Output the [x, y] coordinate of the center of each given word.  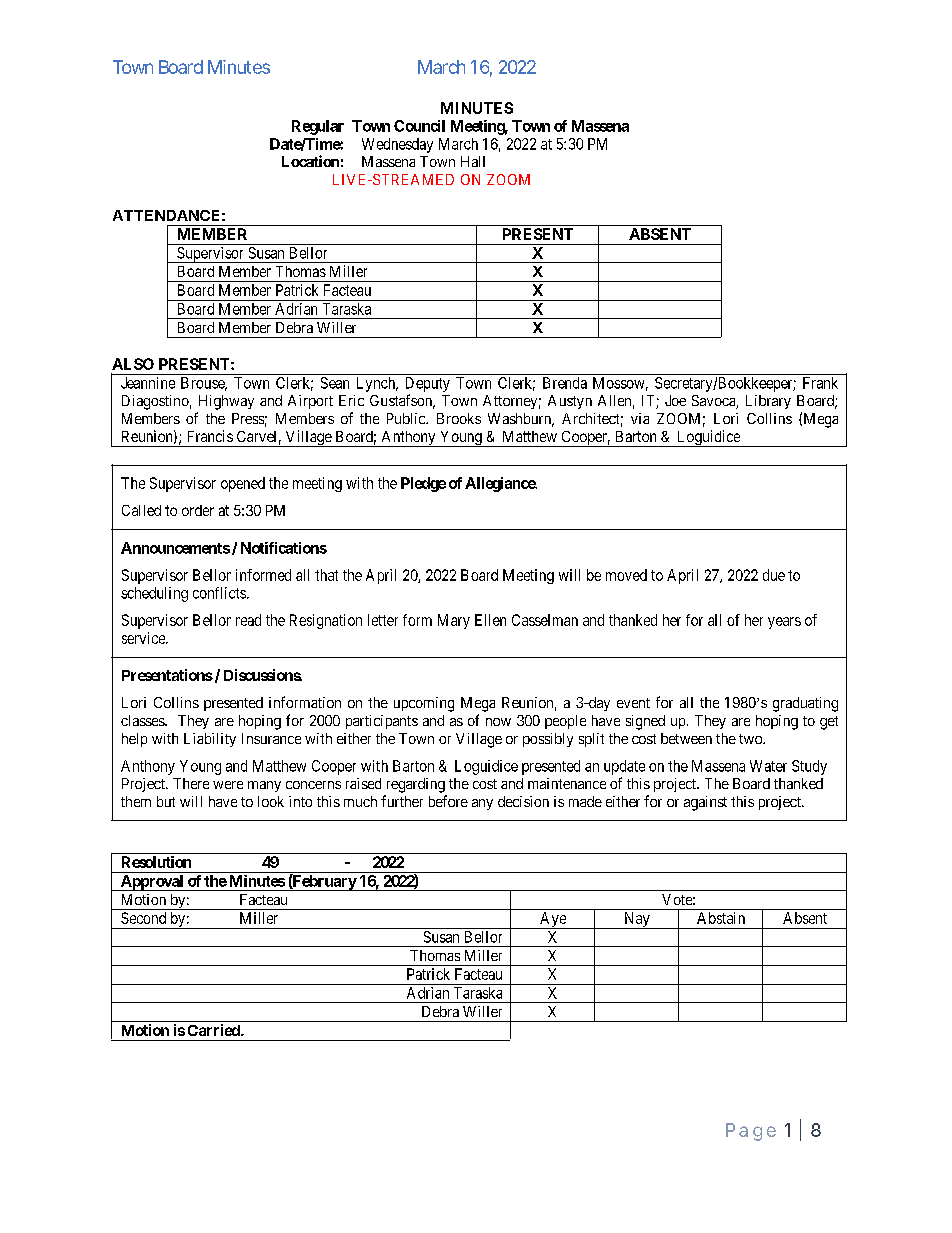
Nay [637, 920]
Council [419, 126]
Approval [152, 883]
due [774, 575]
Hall [473, 161]
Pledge [423, 484]
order [198, 510]
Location [310, 161]
